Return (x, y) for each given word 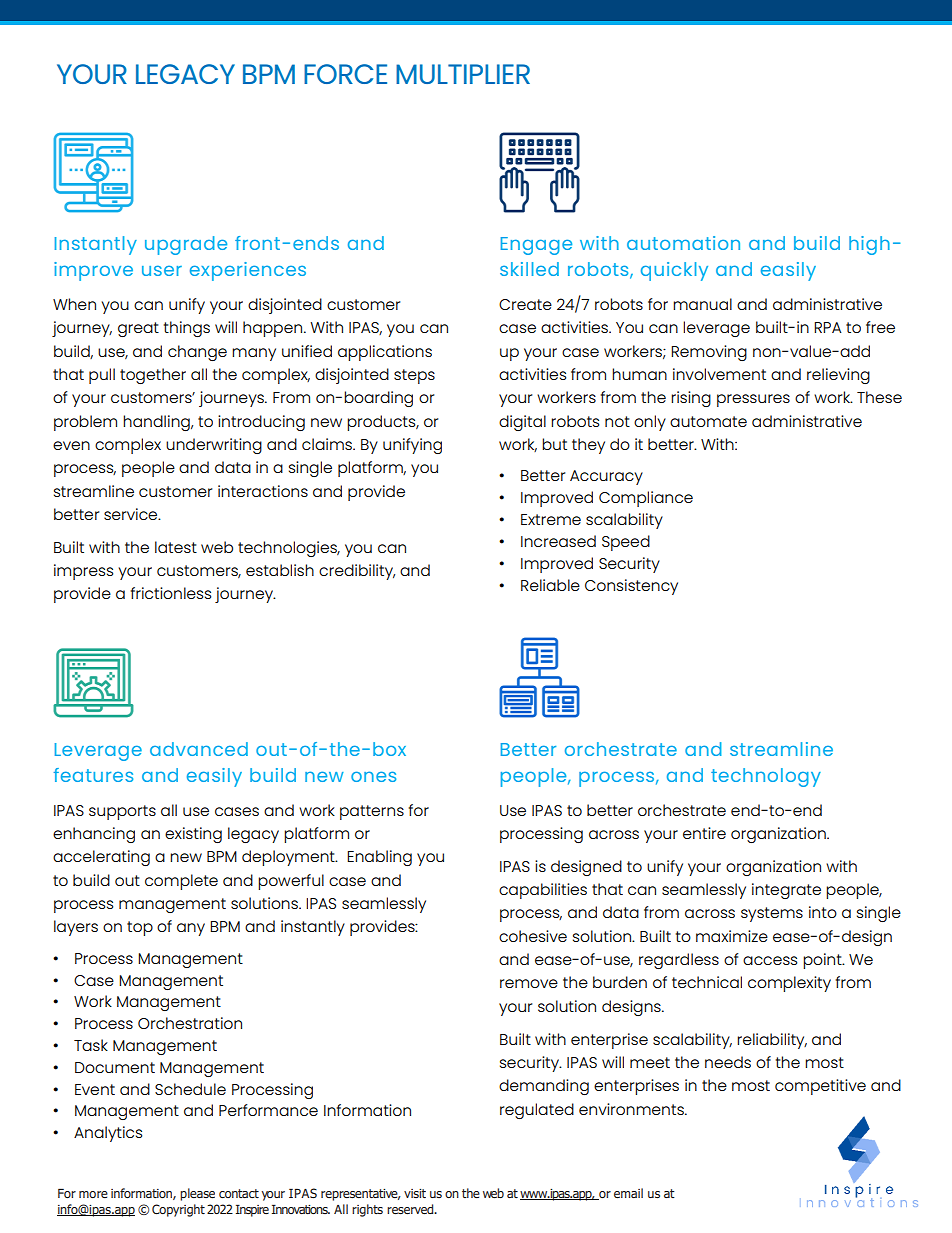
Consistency (631, 587)
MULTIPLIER (463, 74)
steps (414, 376)
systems (772, 914)
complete (181, 882)
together (153, 376)
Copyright (178, 1210)
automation (683, 243)
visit (415, 1193)
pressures (753, 400)
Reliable (550, 585)
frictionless (171, 593)
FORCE (345, 74)
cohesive (533, 936)
